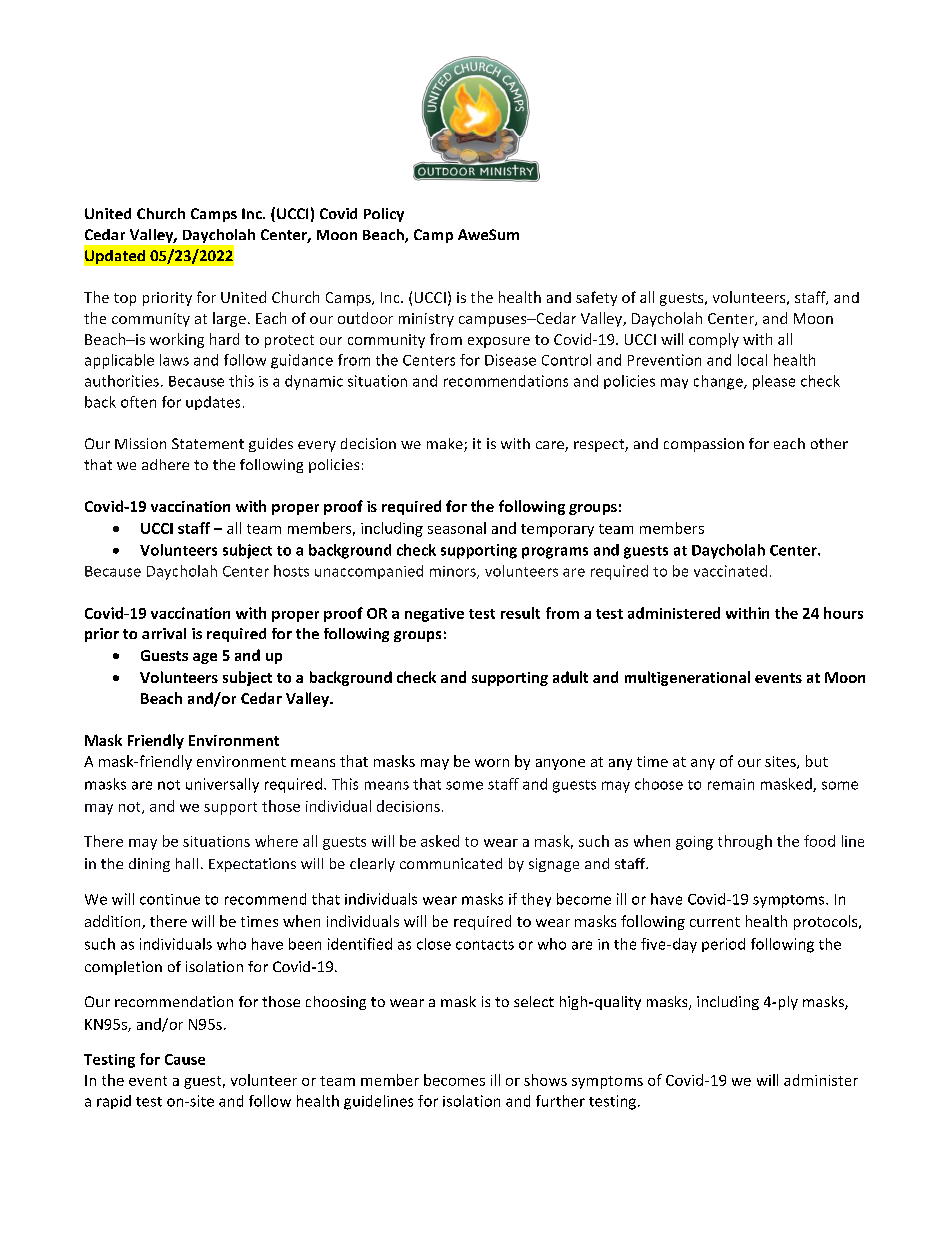 Image resolution: width=952 pixels, height=1233 pixels. What do you see at coordinates (114, 1102) in the screenshot?
I see `rapid` at bounding box center [114, 1102].
